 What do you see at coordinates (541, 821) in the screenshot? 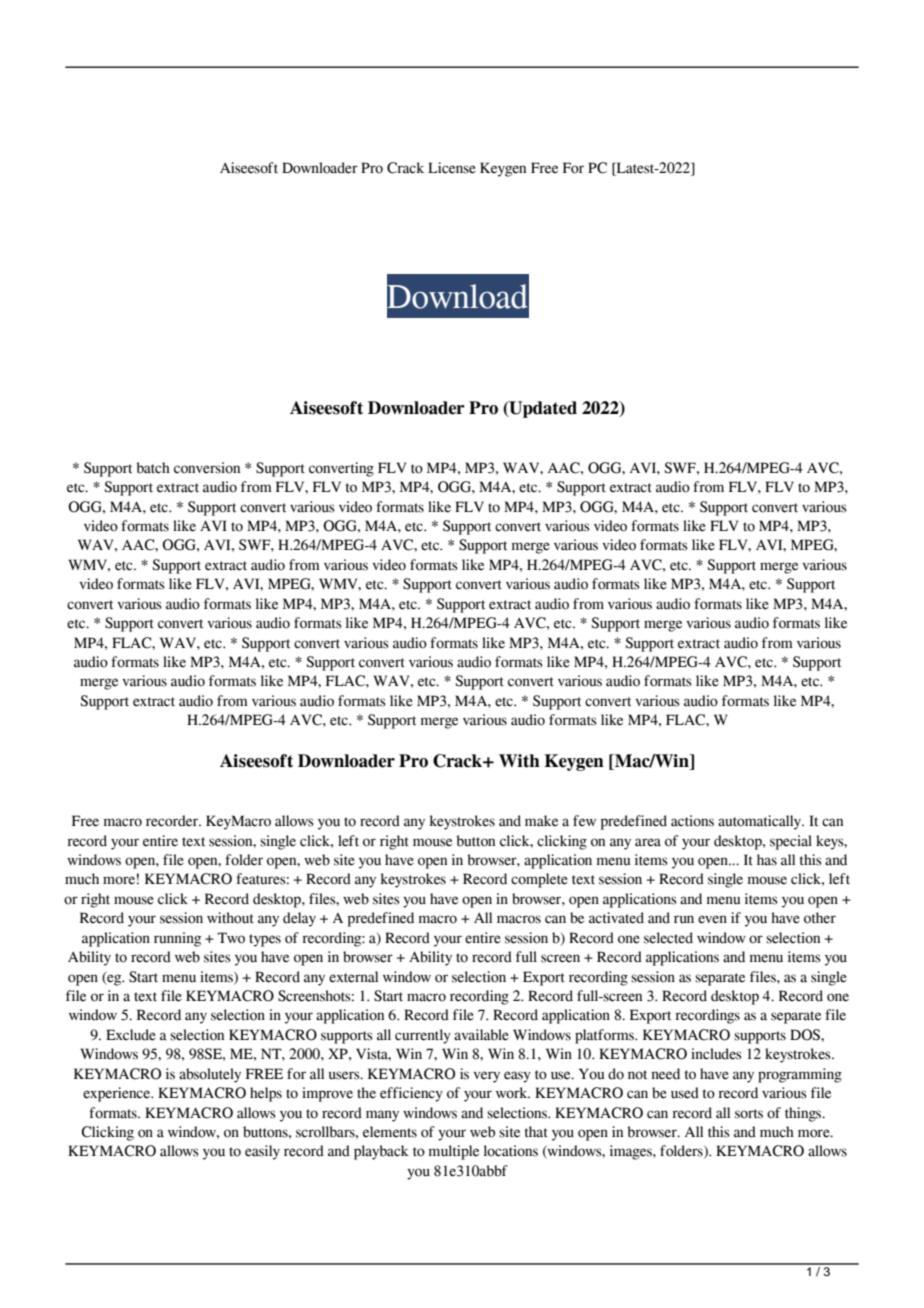
I see `make` at bounding box center [541, 821].
